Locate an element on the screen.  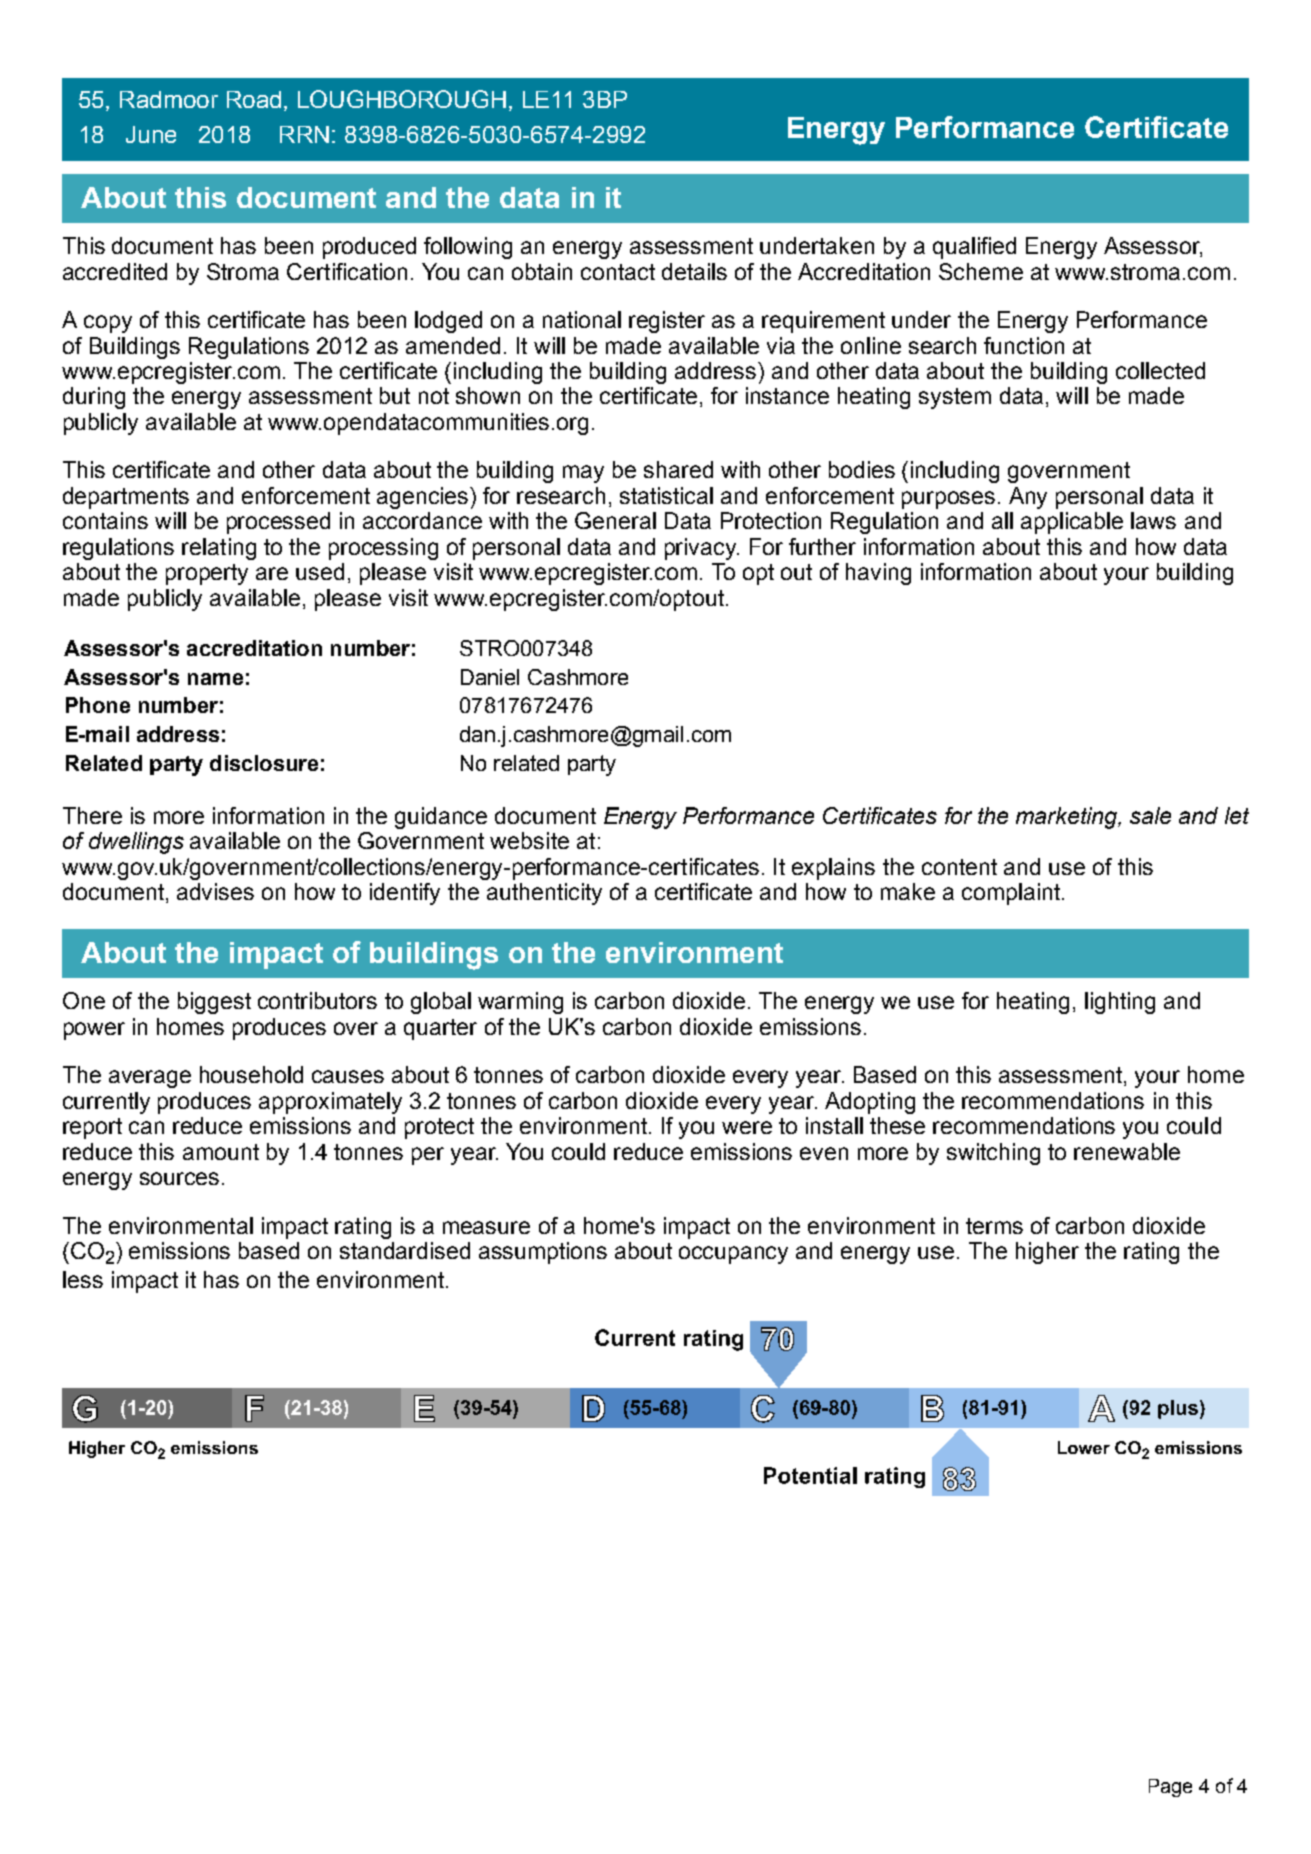
Page is located at coordinates (1170, 1788).
